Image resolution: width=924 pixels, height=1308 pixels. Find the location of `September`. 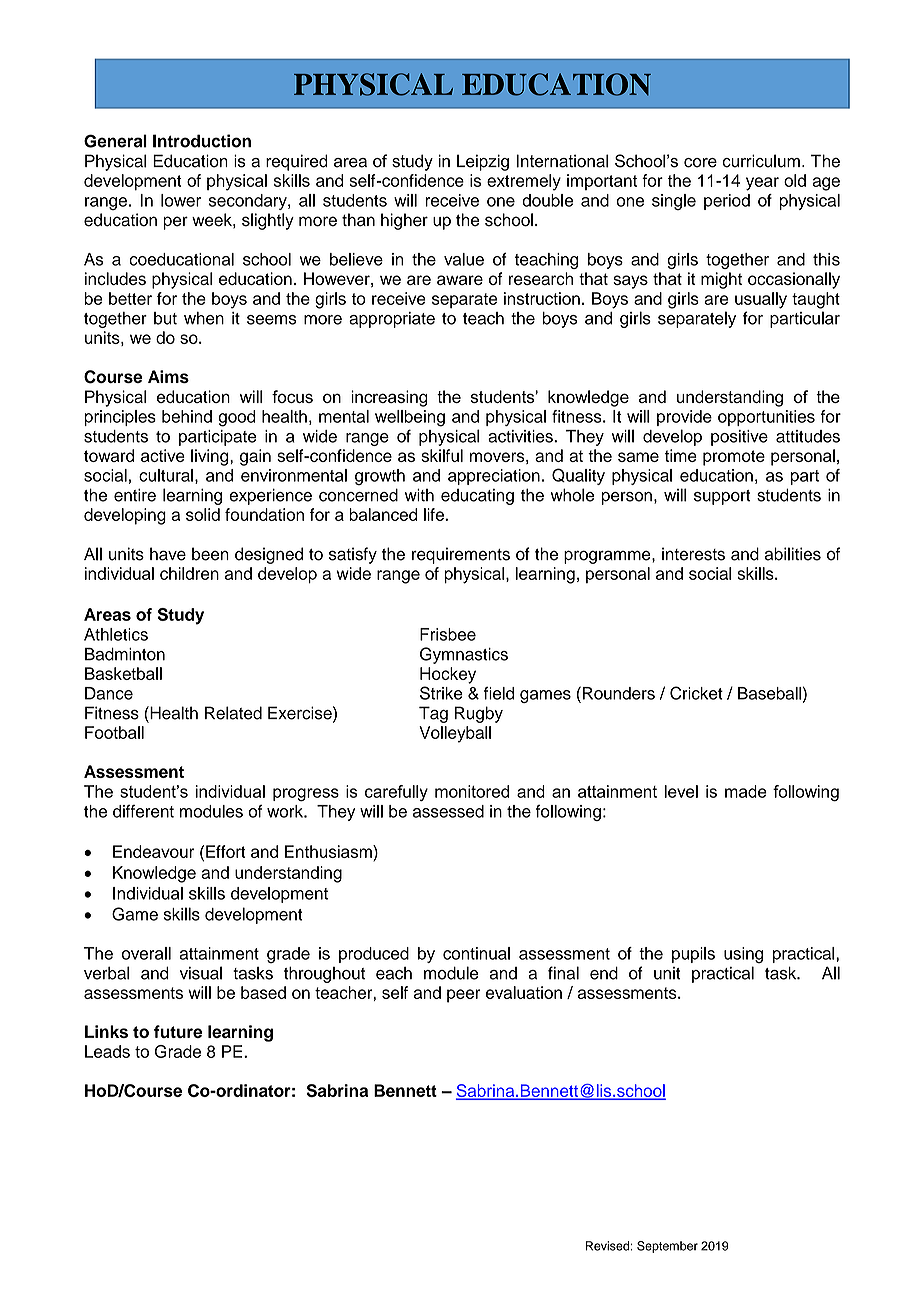

September is located at coordinates (667, 1247).
